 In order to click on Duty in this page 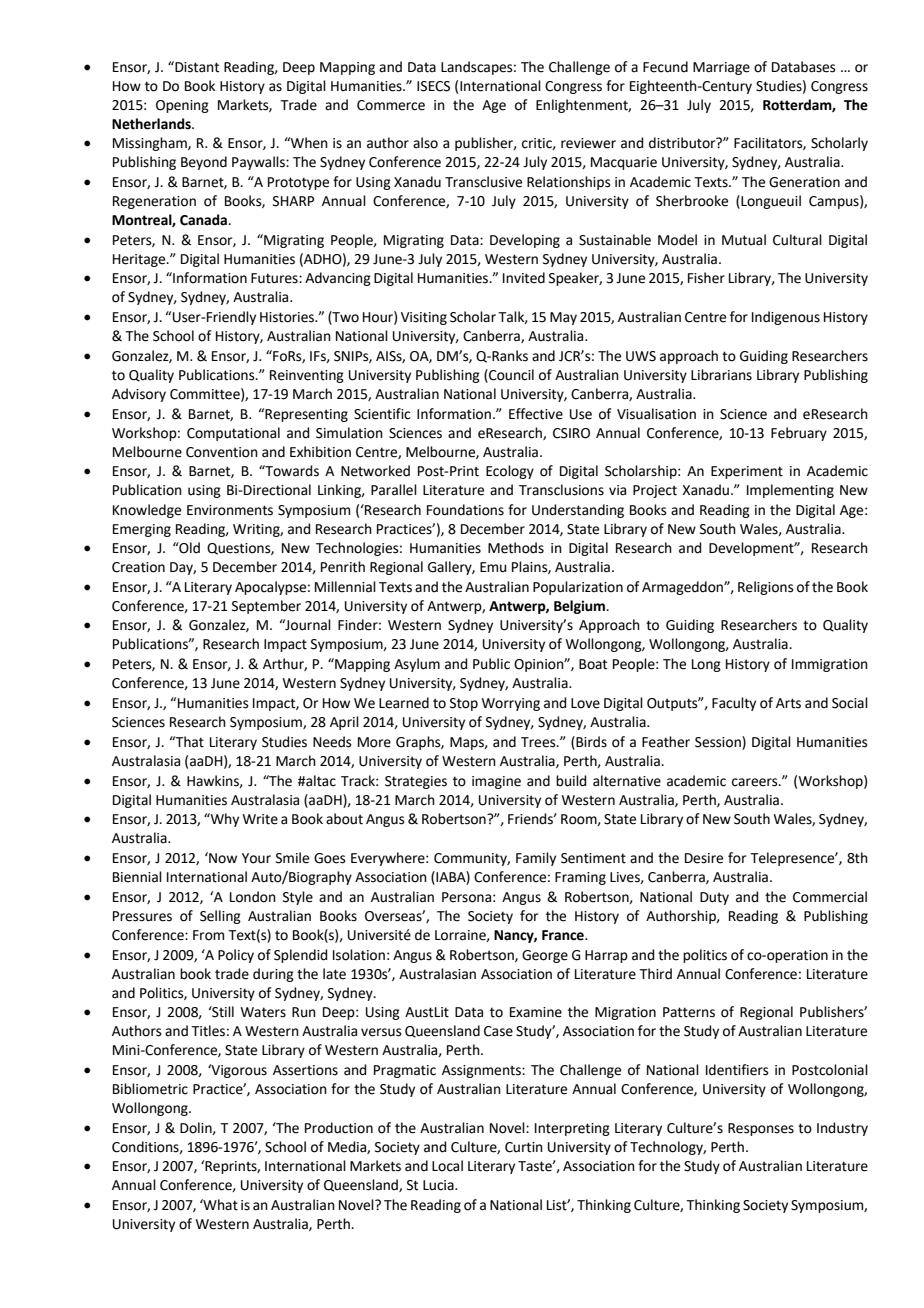, I will do `click(714, 898)`.
